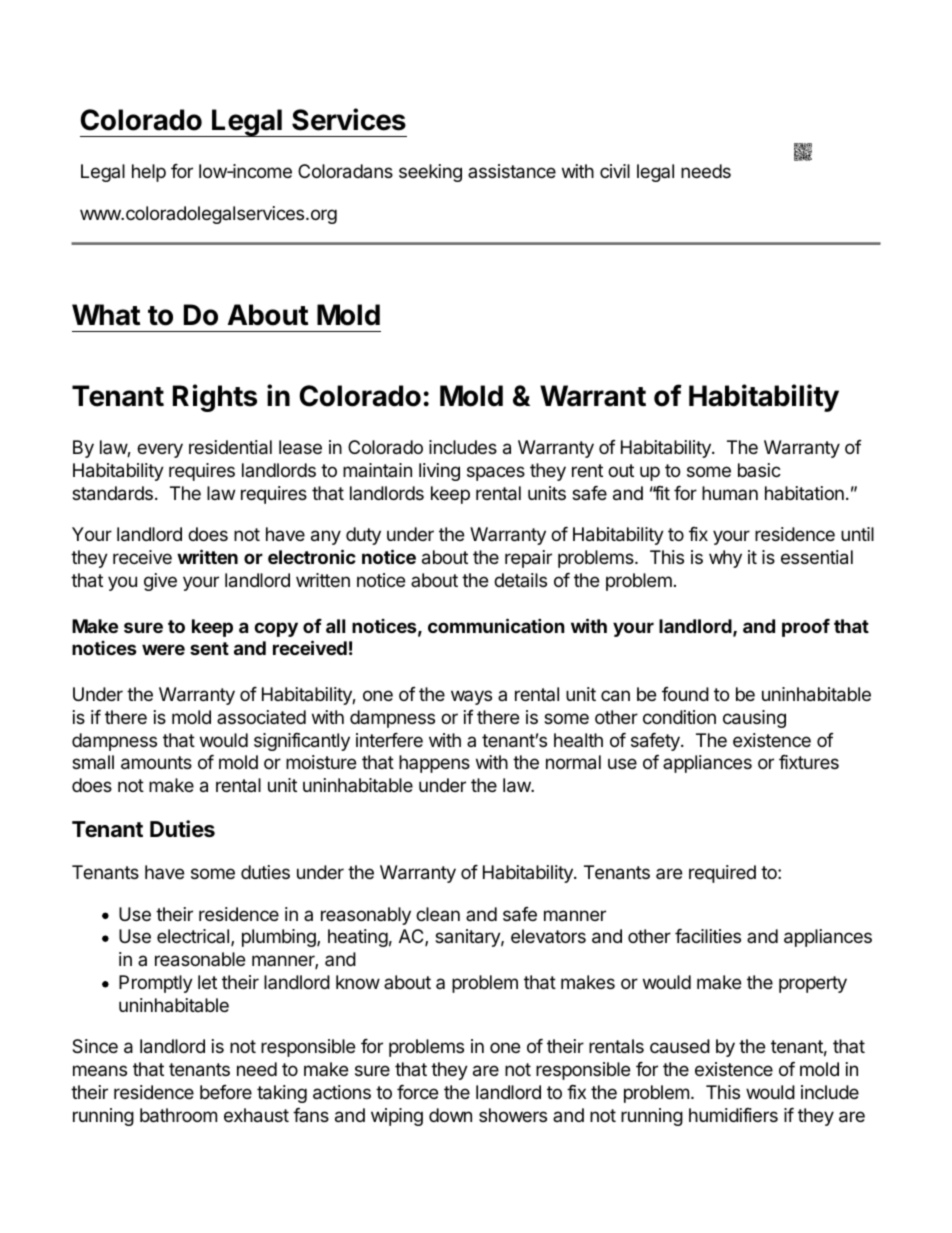  Describe the element at coordinates (496, 625) in the document. I see `communication` at that location.
